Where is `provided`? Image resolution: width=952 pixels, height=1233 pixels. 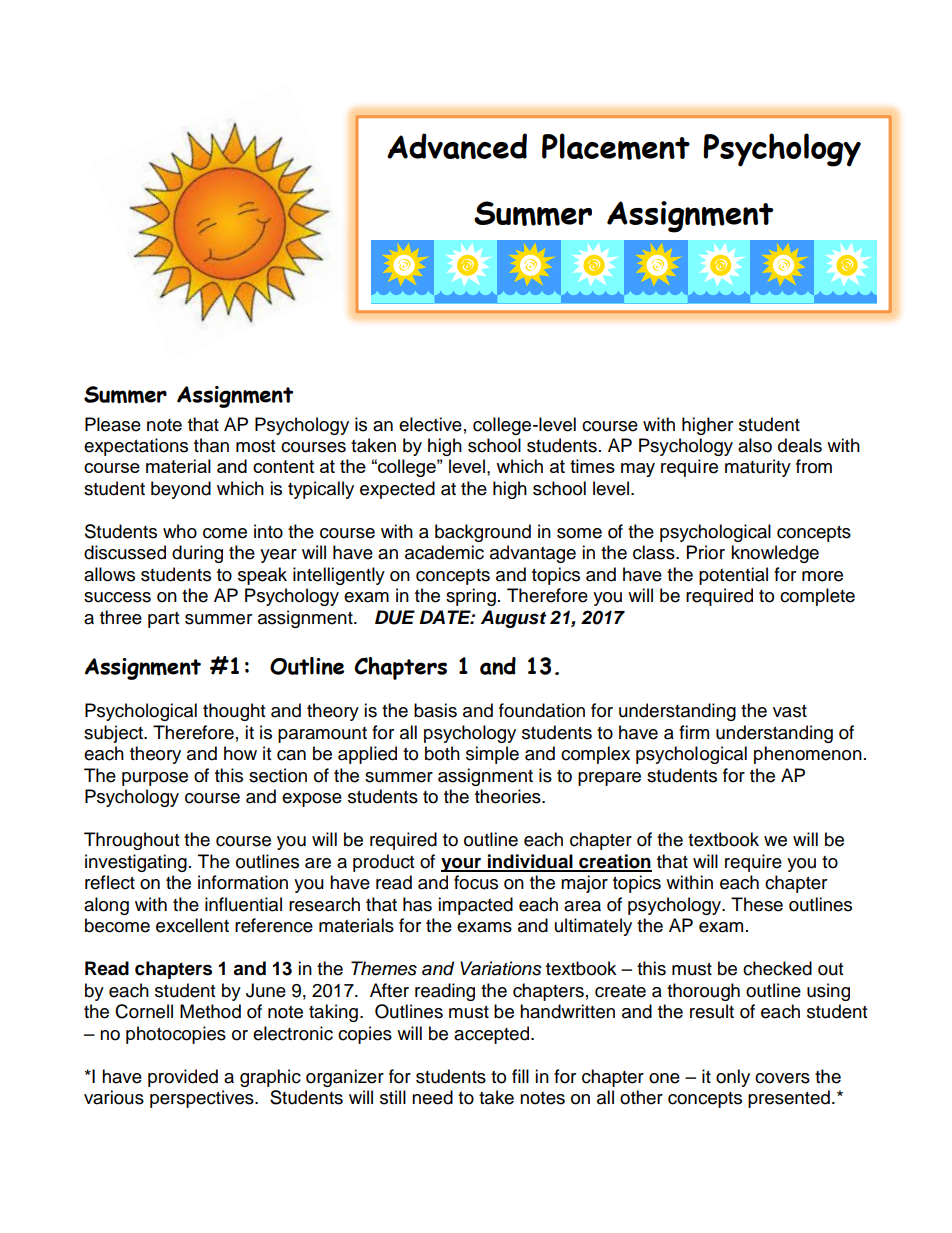
provided is located at coordinates (183, 1078).
